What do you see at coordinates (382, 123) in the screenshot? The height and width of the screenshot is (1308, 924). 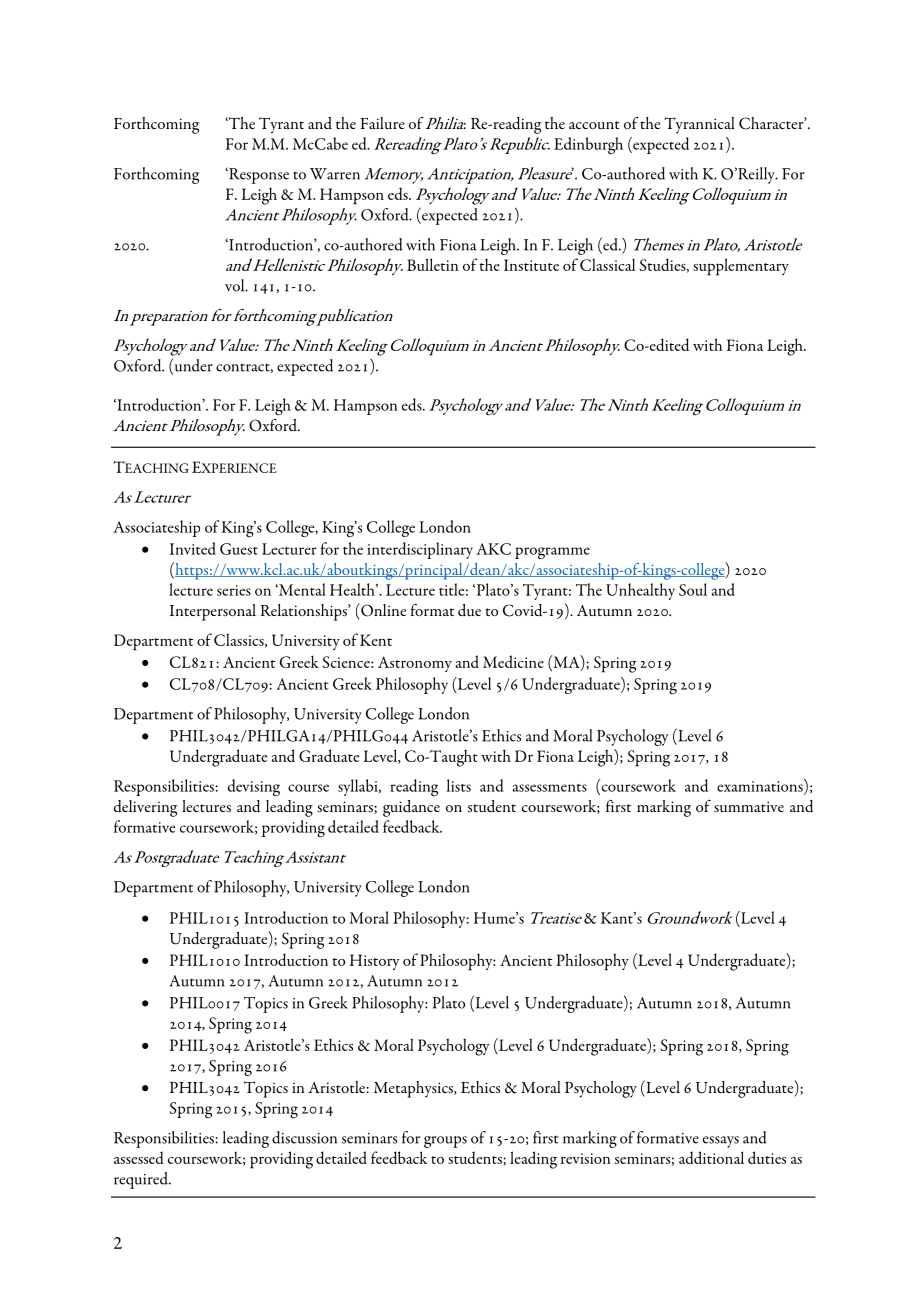 I see `Failure` at bounding box center [382, 123].
